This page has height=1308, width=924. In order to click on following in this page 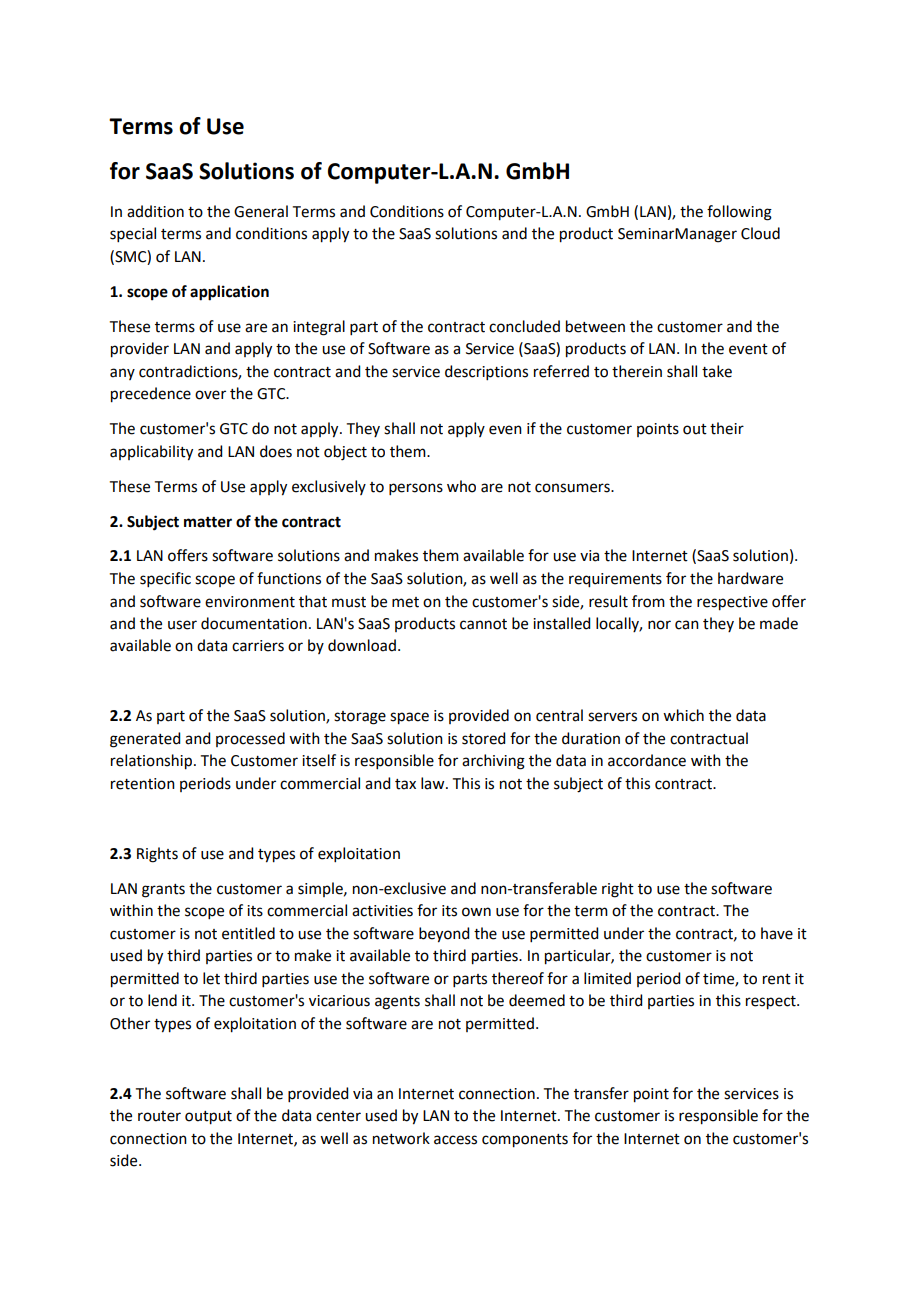, I will do `click(739, 213)`.
